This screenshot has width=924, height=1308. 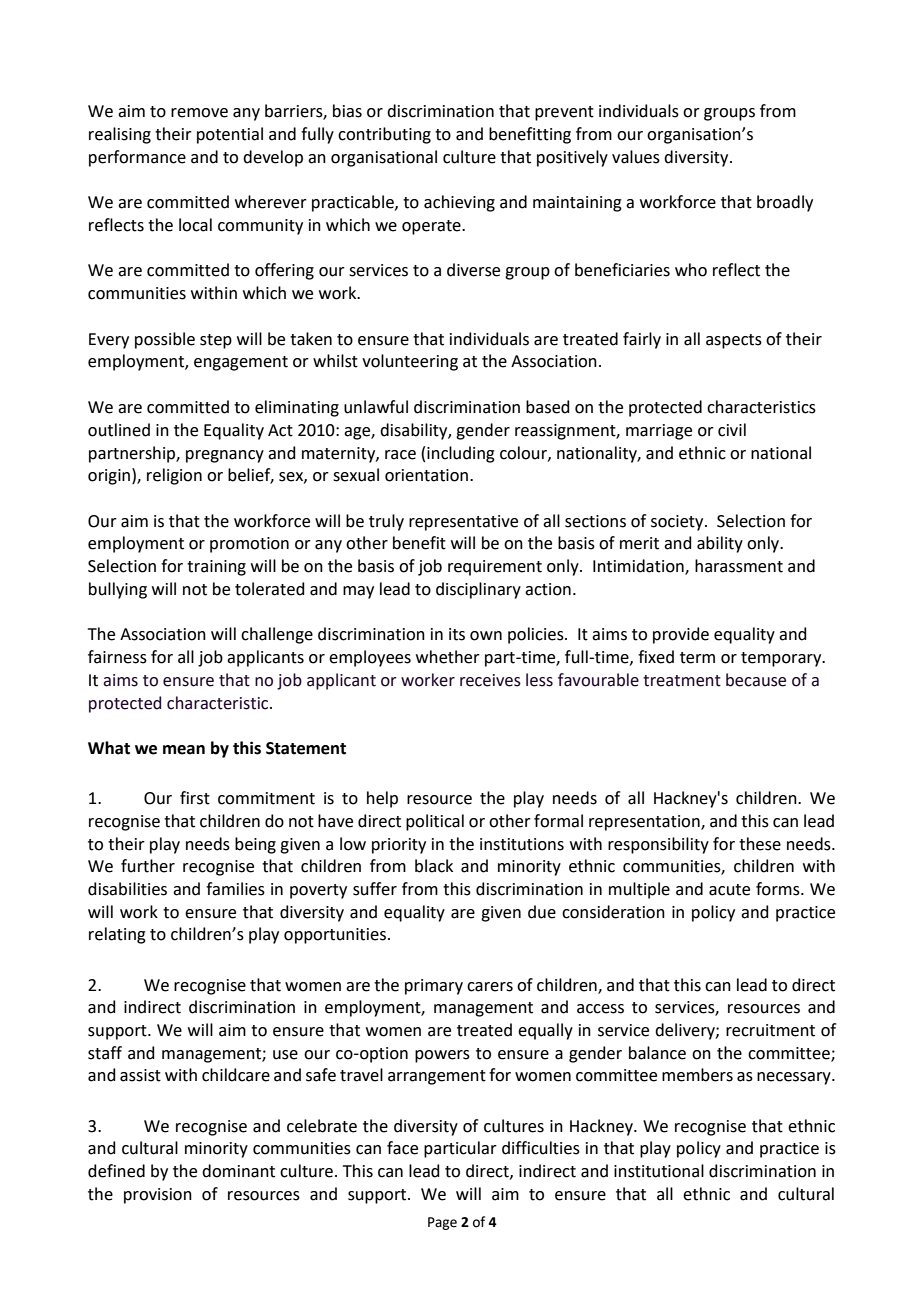 What do you see at coordinates (384, 135) in the screenshot?
I see `contributing` at bounding box center [384, 135].
